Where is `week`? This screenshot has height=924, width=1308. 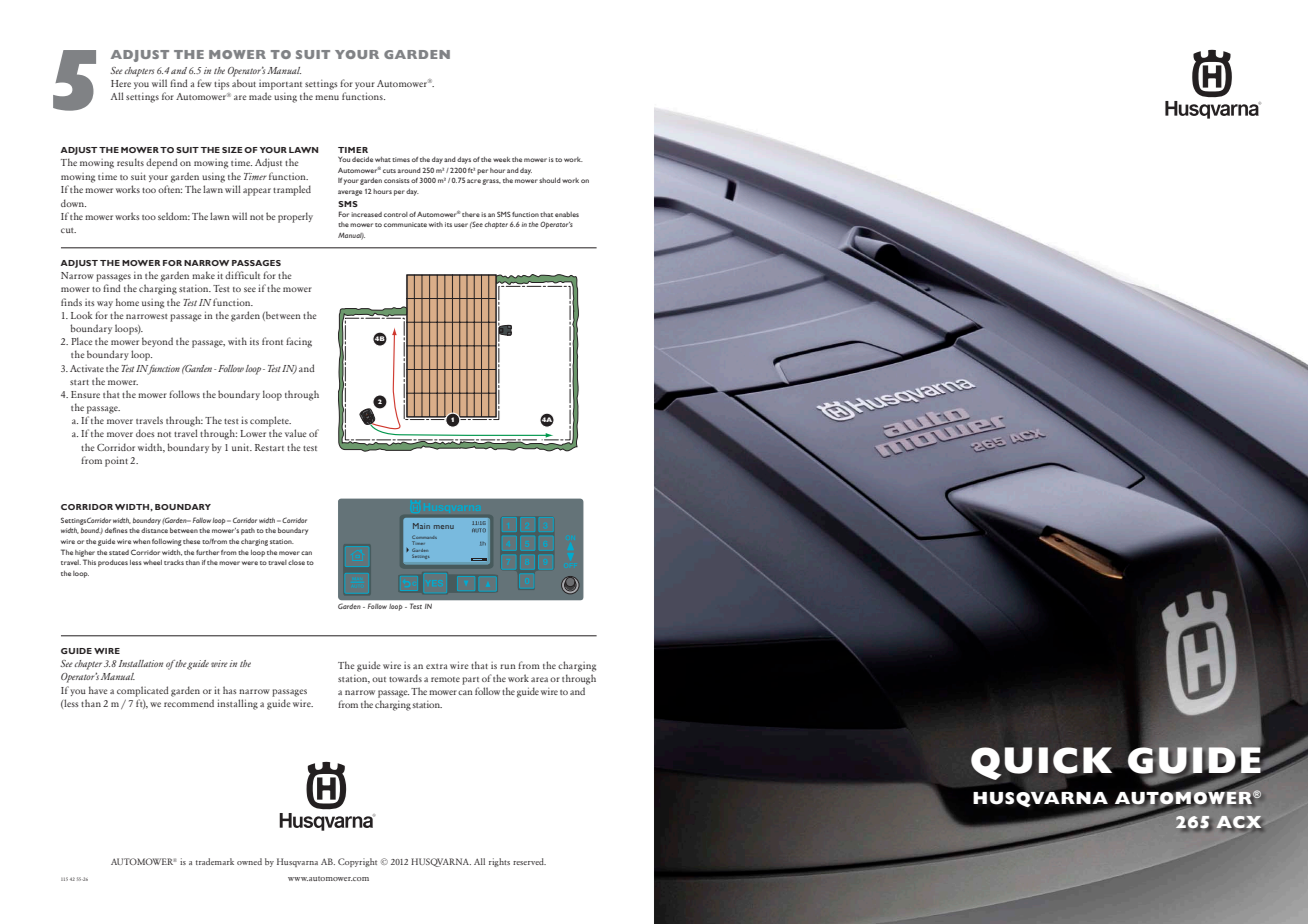
week is located at coordinates (501, 159).
